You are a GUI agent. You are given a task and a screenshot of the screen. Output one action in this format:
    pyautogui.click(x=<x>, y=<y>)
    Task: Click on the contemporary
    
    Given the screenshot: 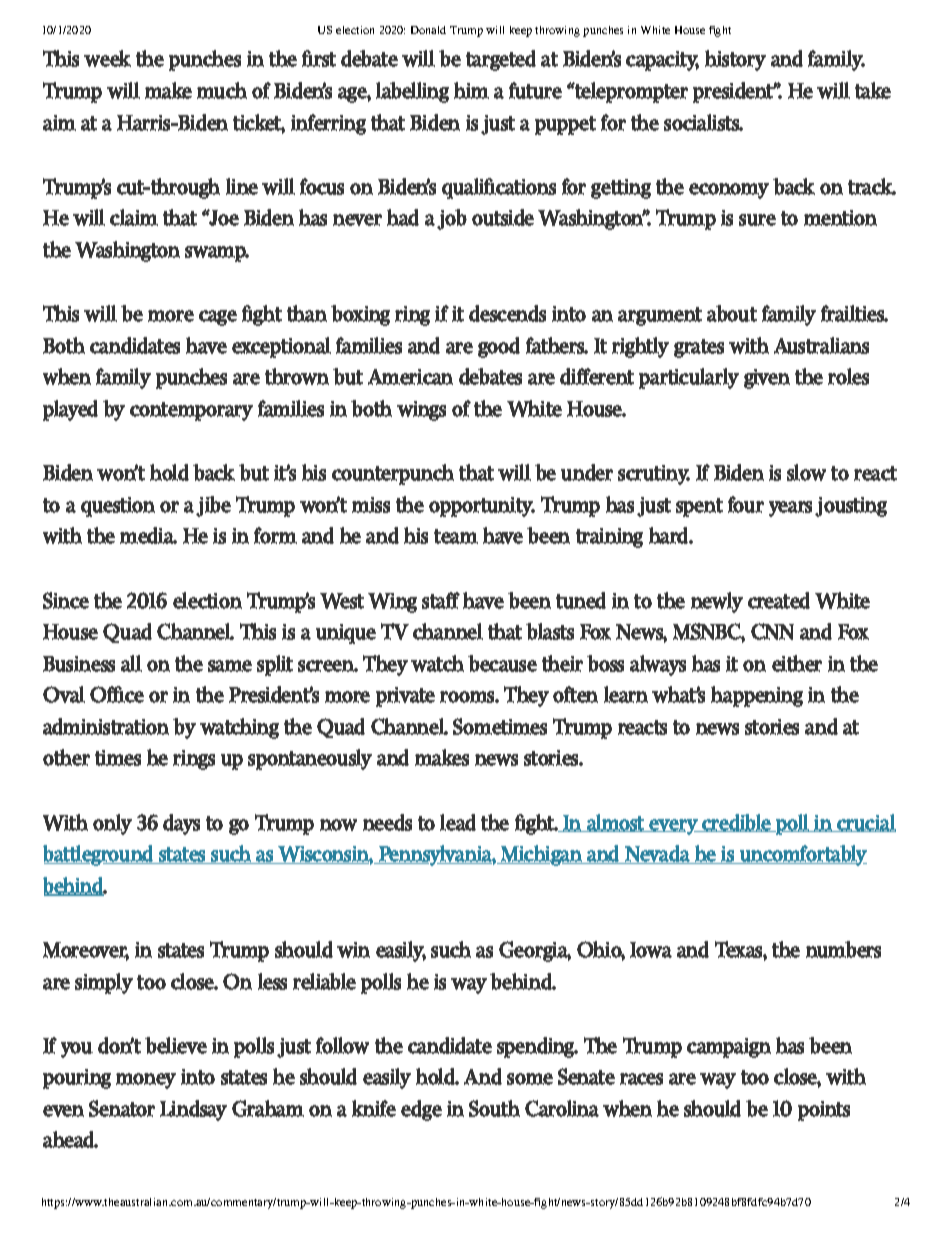 What is the action you would take?
    pyautogui.click(x=191, y=411)
